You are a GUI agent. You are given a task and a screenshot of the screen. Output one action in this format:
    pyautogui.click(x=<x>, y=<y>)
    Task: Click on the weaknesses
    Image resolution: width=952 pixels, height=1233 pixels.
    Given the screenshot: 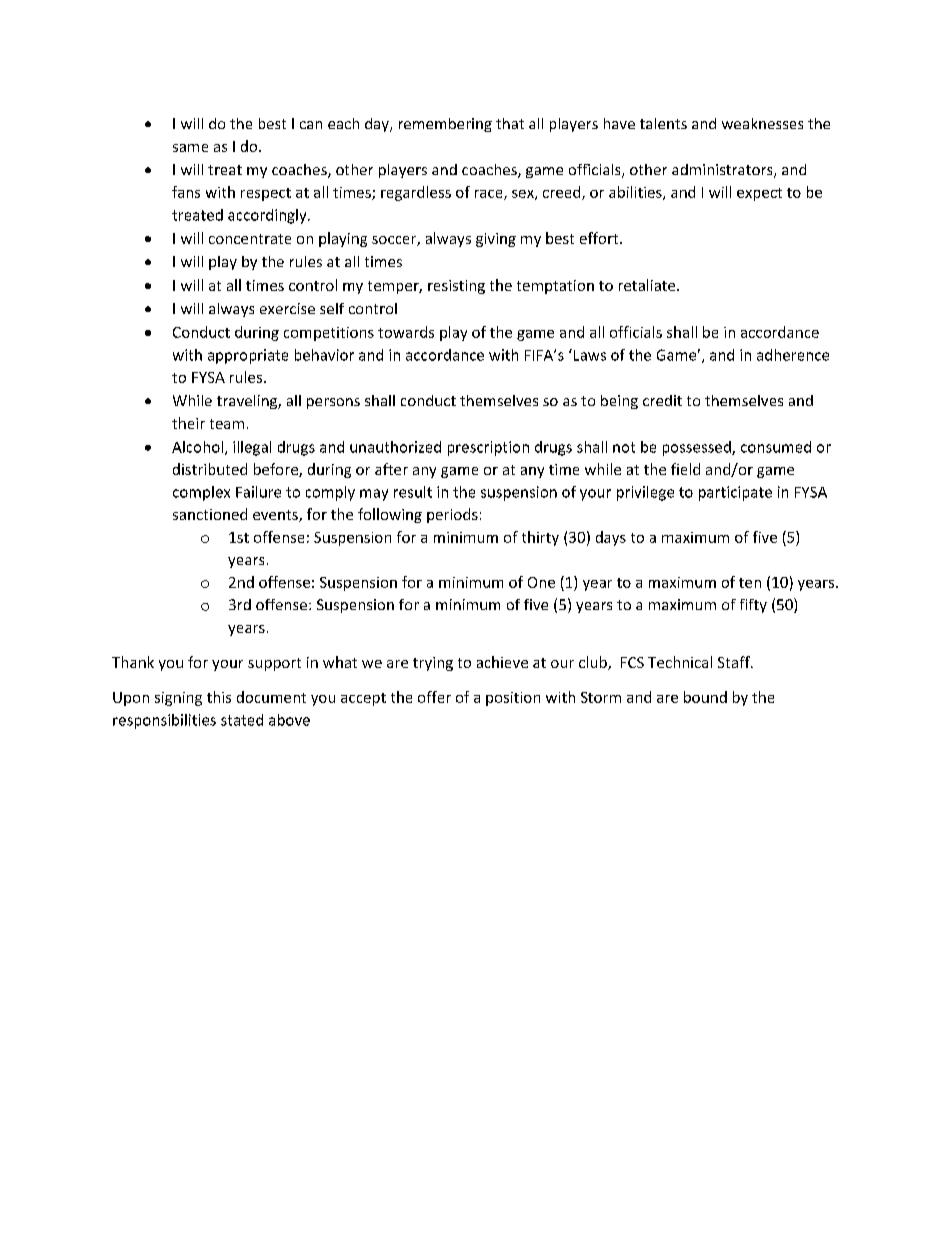 What is the action you would take?
    pyautogui.click(x=762, y=123)
